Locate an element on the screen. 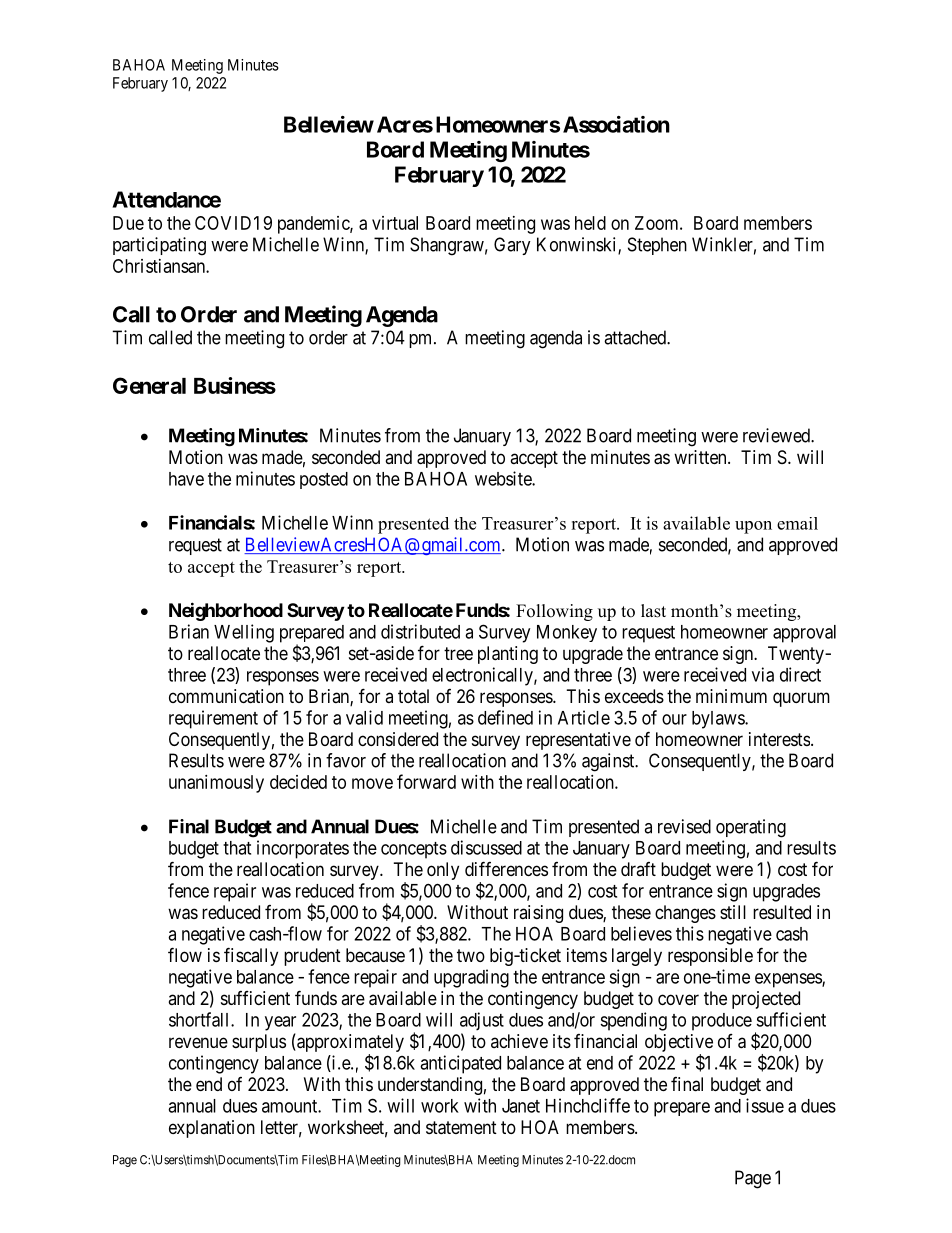 The image size is (952, 1233). tree is located at coordinates (458, 653).
